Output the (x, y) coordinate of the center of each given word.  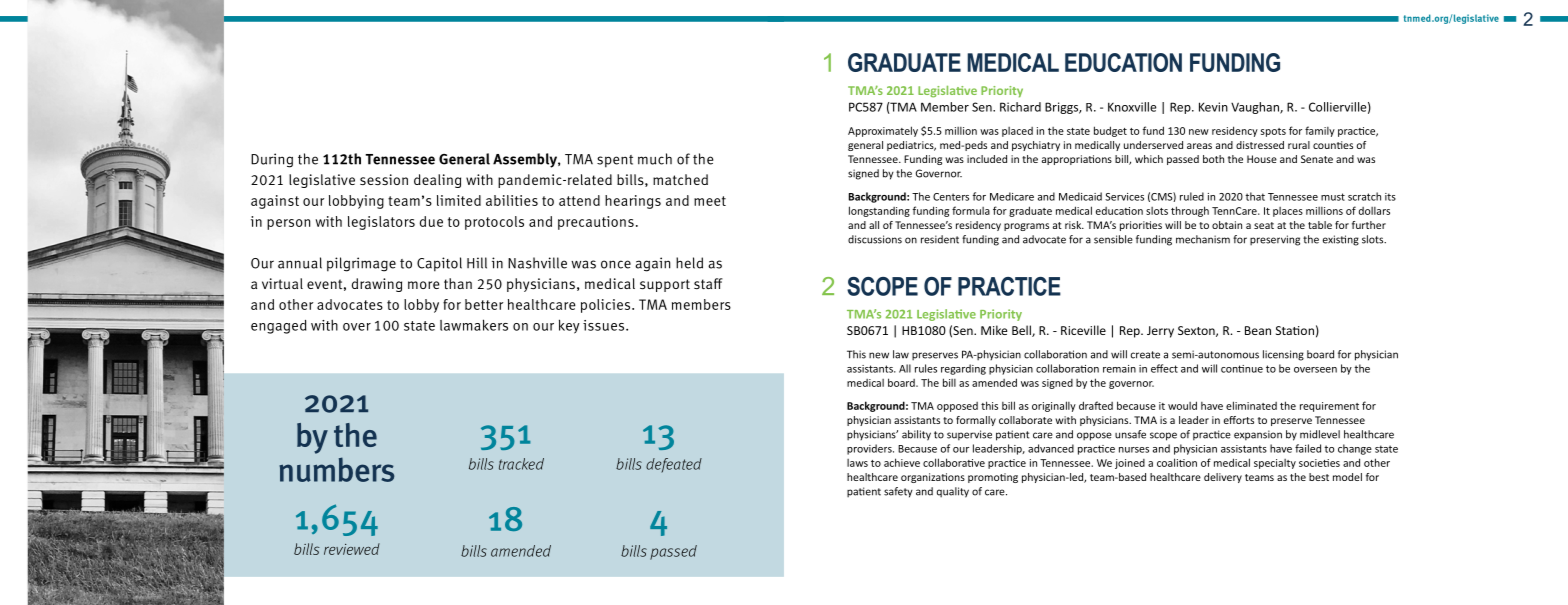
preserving (1275, 240)
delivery (1223, 478)
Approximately (883, 131)
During (272, 160)
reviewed (352, 549)
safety (898, 492)
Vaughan (1256, 108)
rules (926, 368)
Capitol (439, 264)
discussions (875, 239)
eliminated (1251, 405)
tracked (521, 464)
